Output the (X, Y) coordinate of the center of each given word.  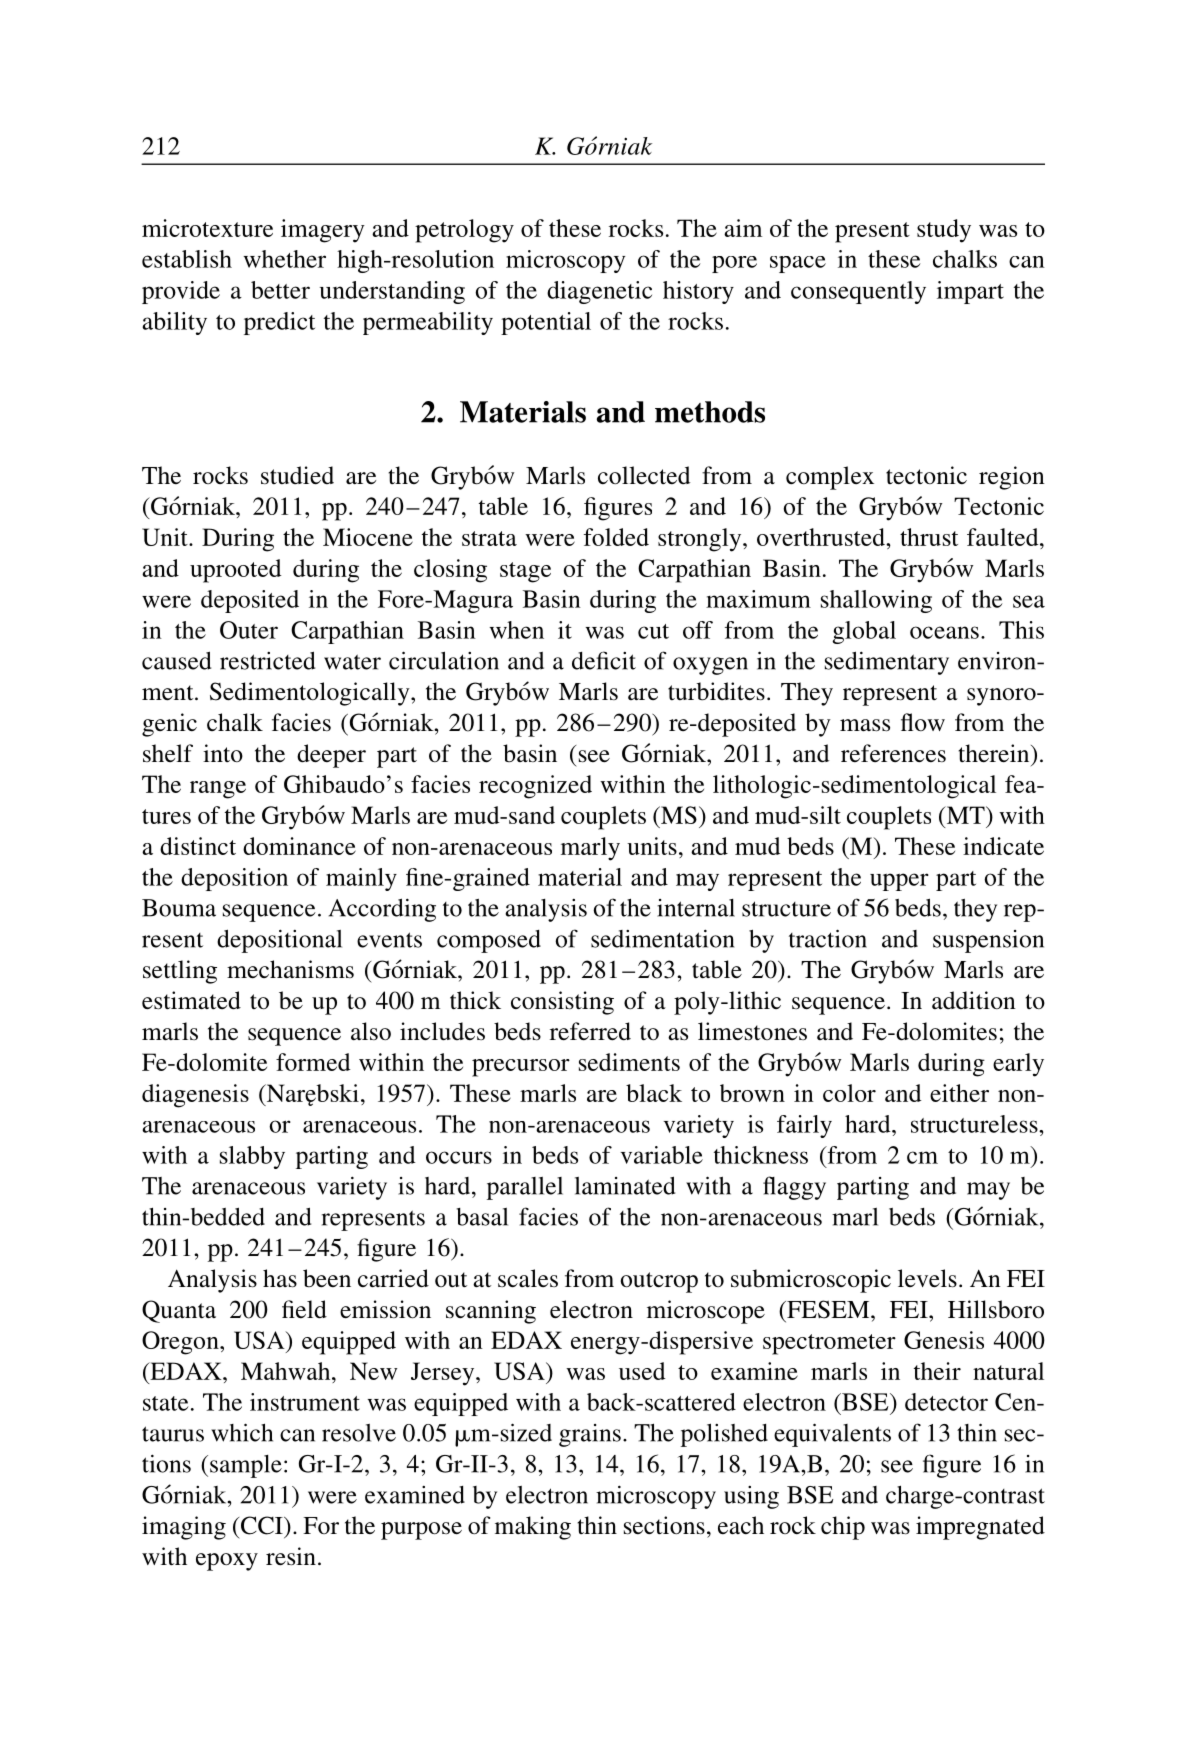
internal (696, 908)
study (944, 231)
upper (899, 882)
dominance (299, 846)
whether (284, 259)
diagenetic (599, 292)
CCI (261, 1525)
